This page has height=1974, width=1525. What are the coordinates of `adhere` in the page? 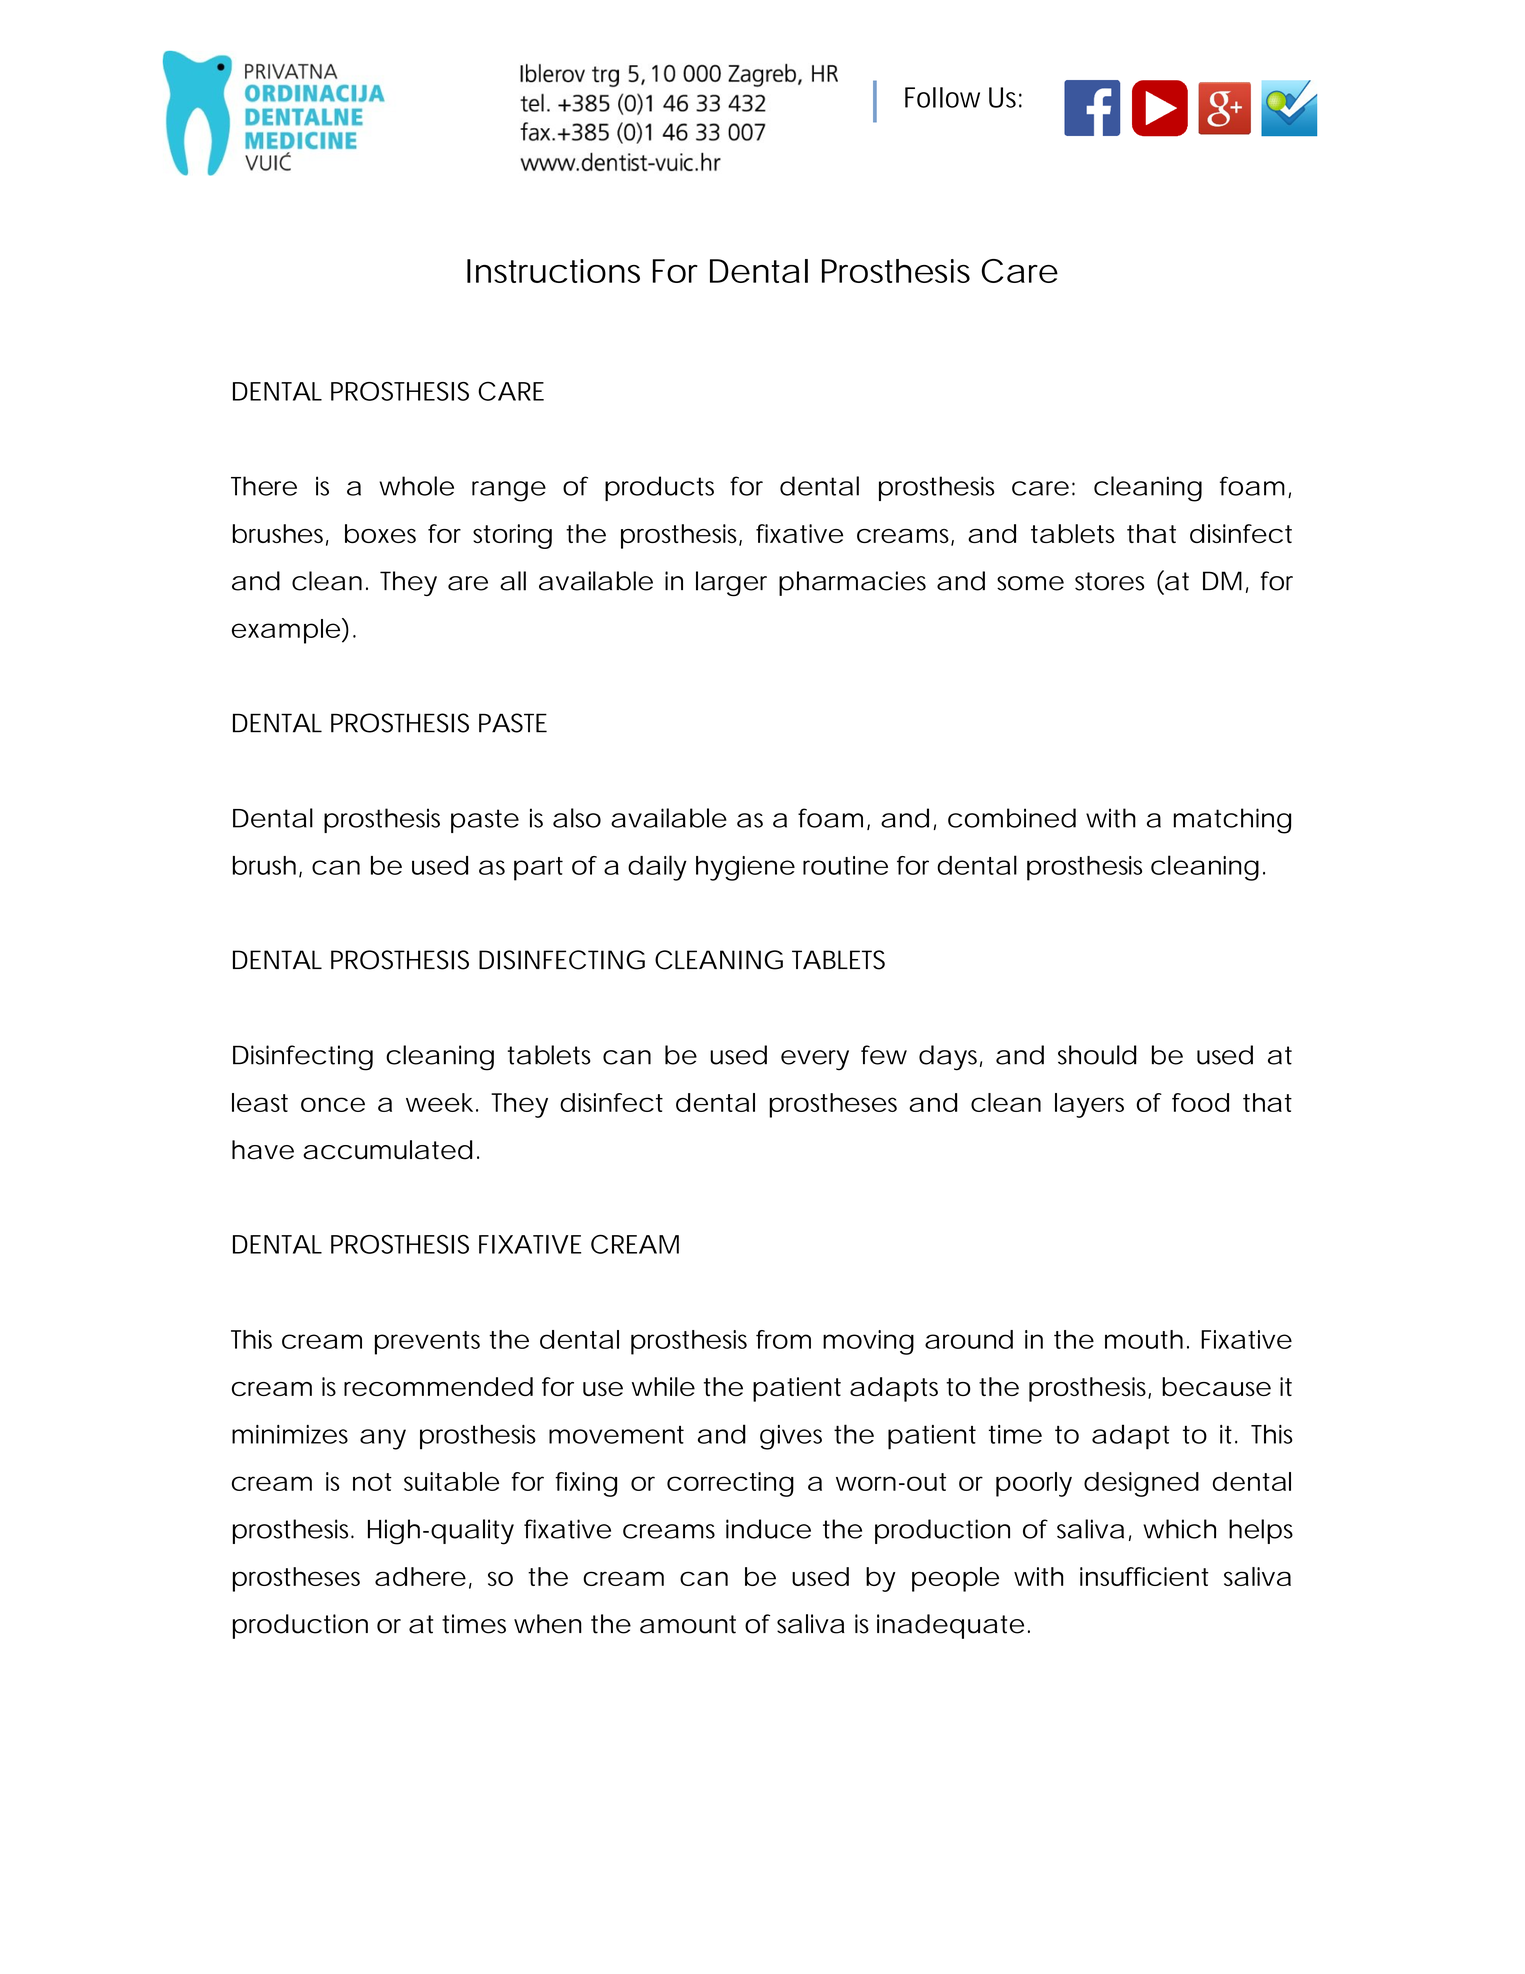 It's located at (420, 1576).
